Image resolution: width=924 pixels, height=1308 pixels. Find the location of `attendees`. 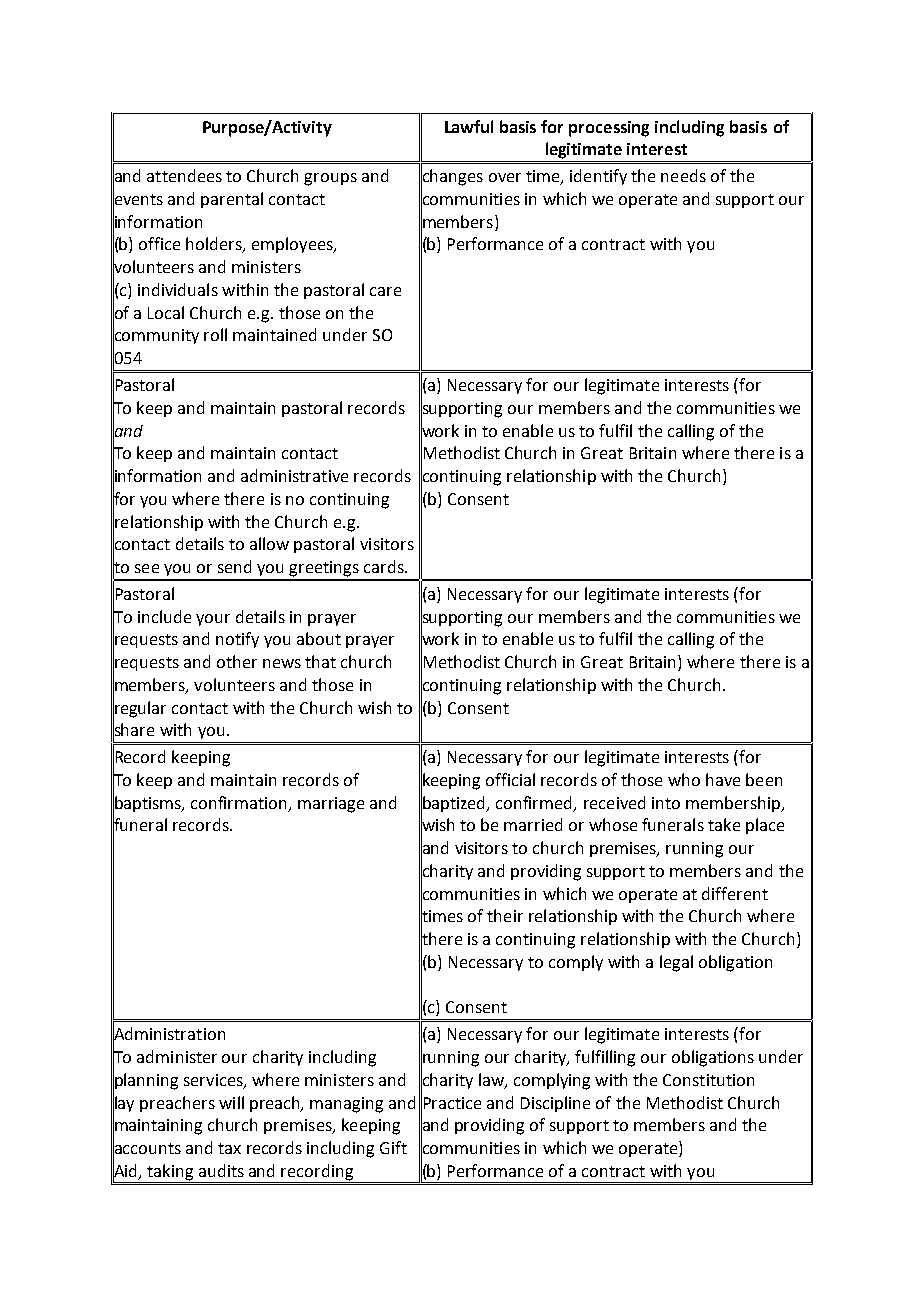

attendees is located at coordinates (184, 175).
